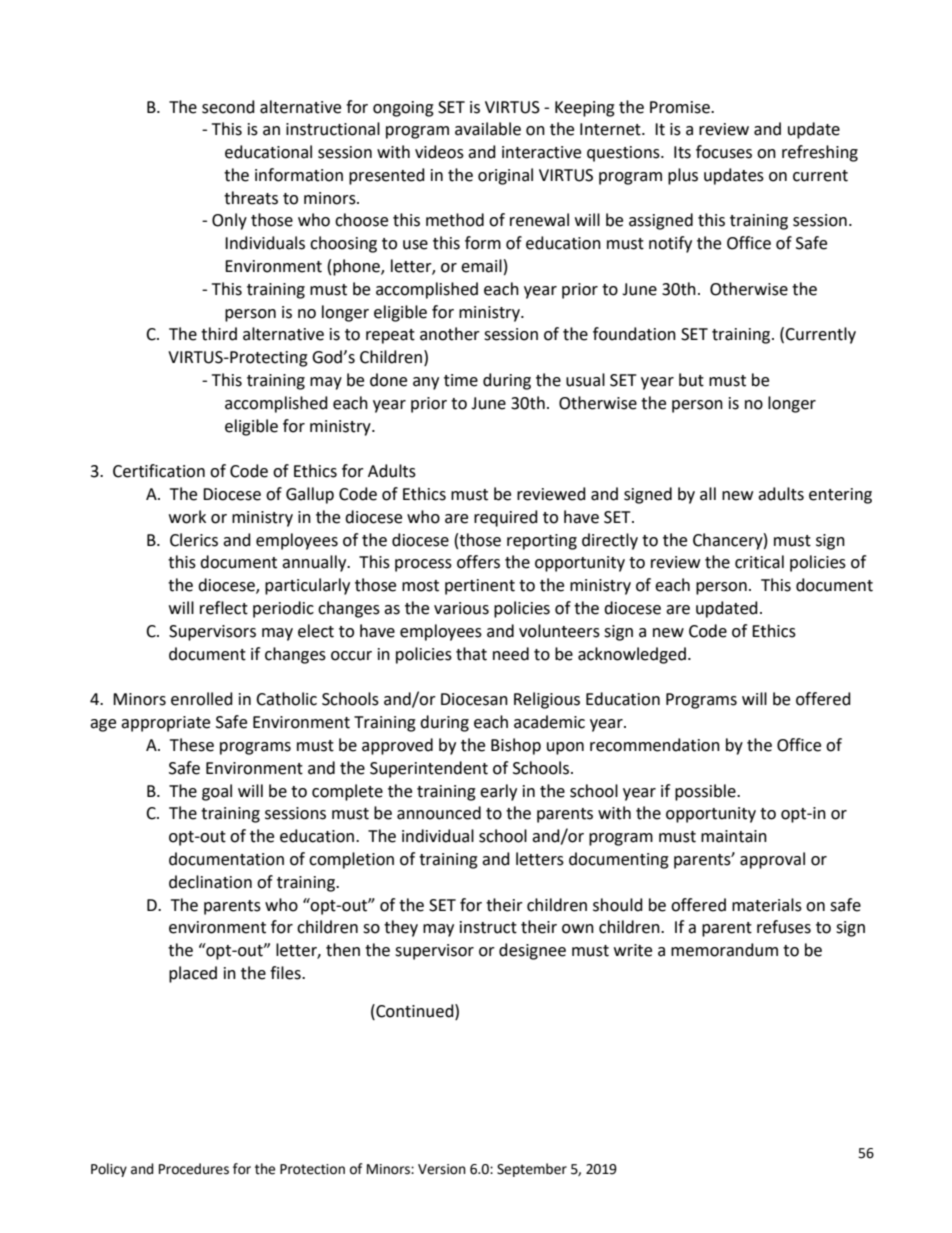  I want to click on Version, so click(442, 1169).
